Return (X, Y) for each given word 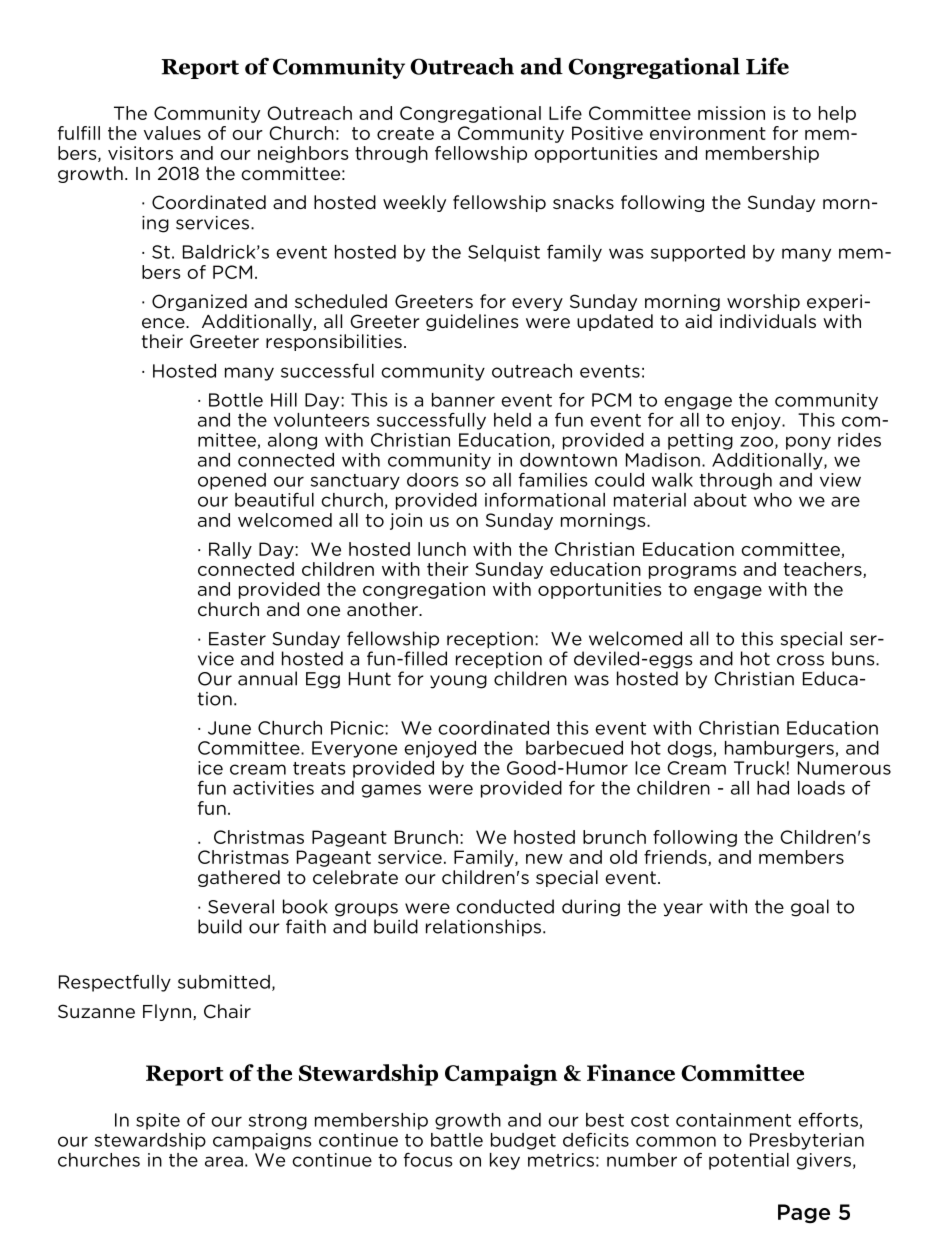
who (773, 500)
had (773, 788)
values (172, 133)
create (405, 133)
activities (273, 788)
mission (731, 113)
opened (232, 481)
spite (158, 1121)
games (391, 791)
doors (433, 480)
